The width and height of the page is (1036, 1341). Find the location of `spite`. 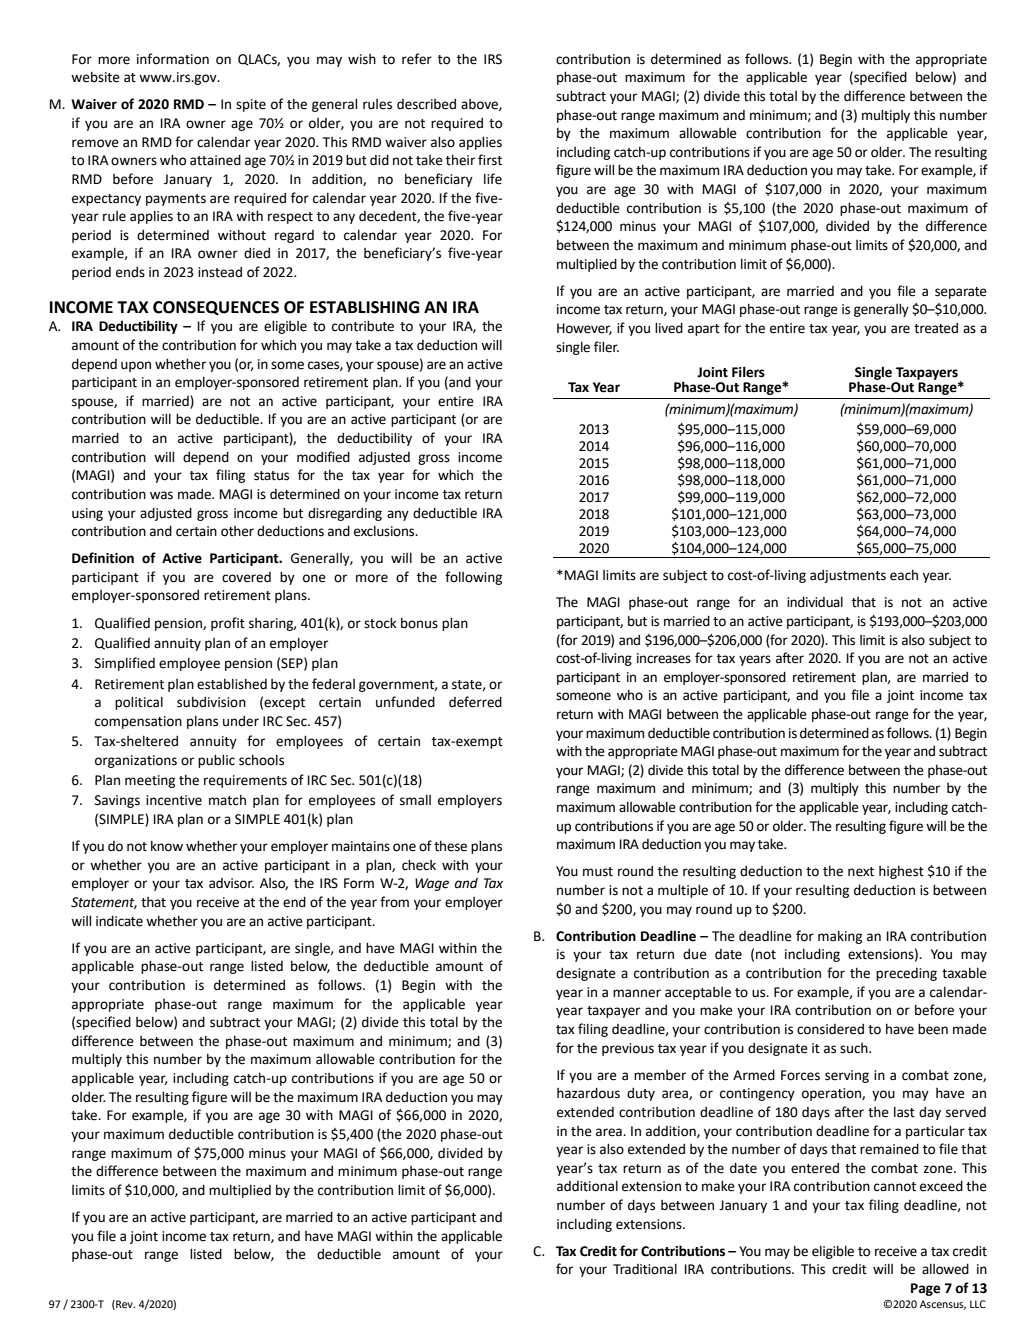

spite is located at coordinates (251, 105).
